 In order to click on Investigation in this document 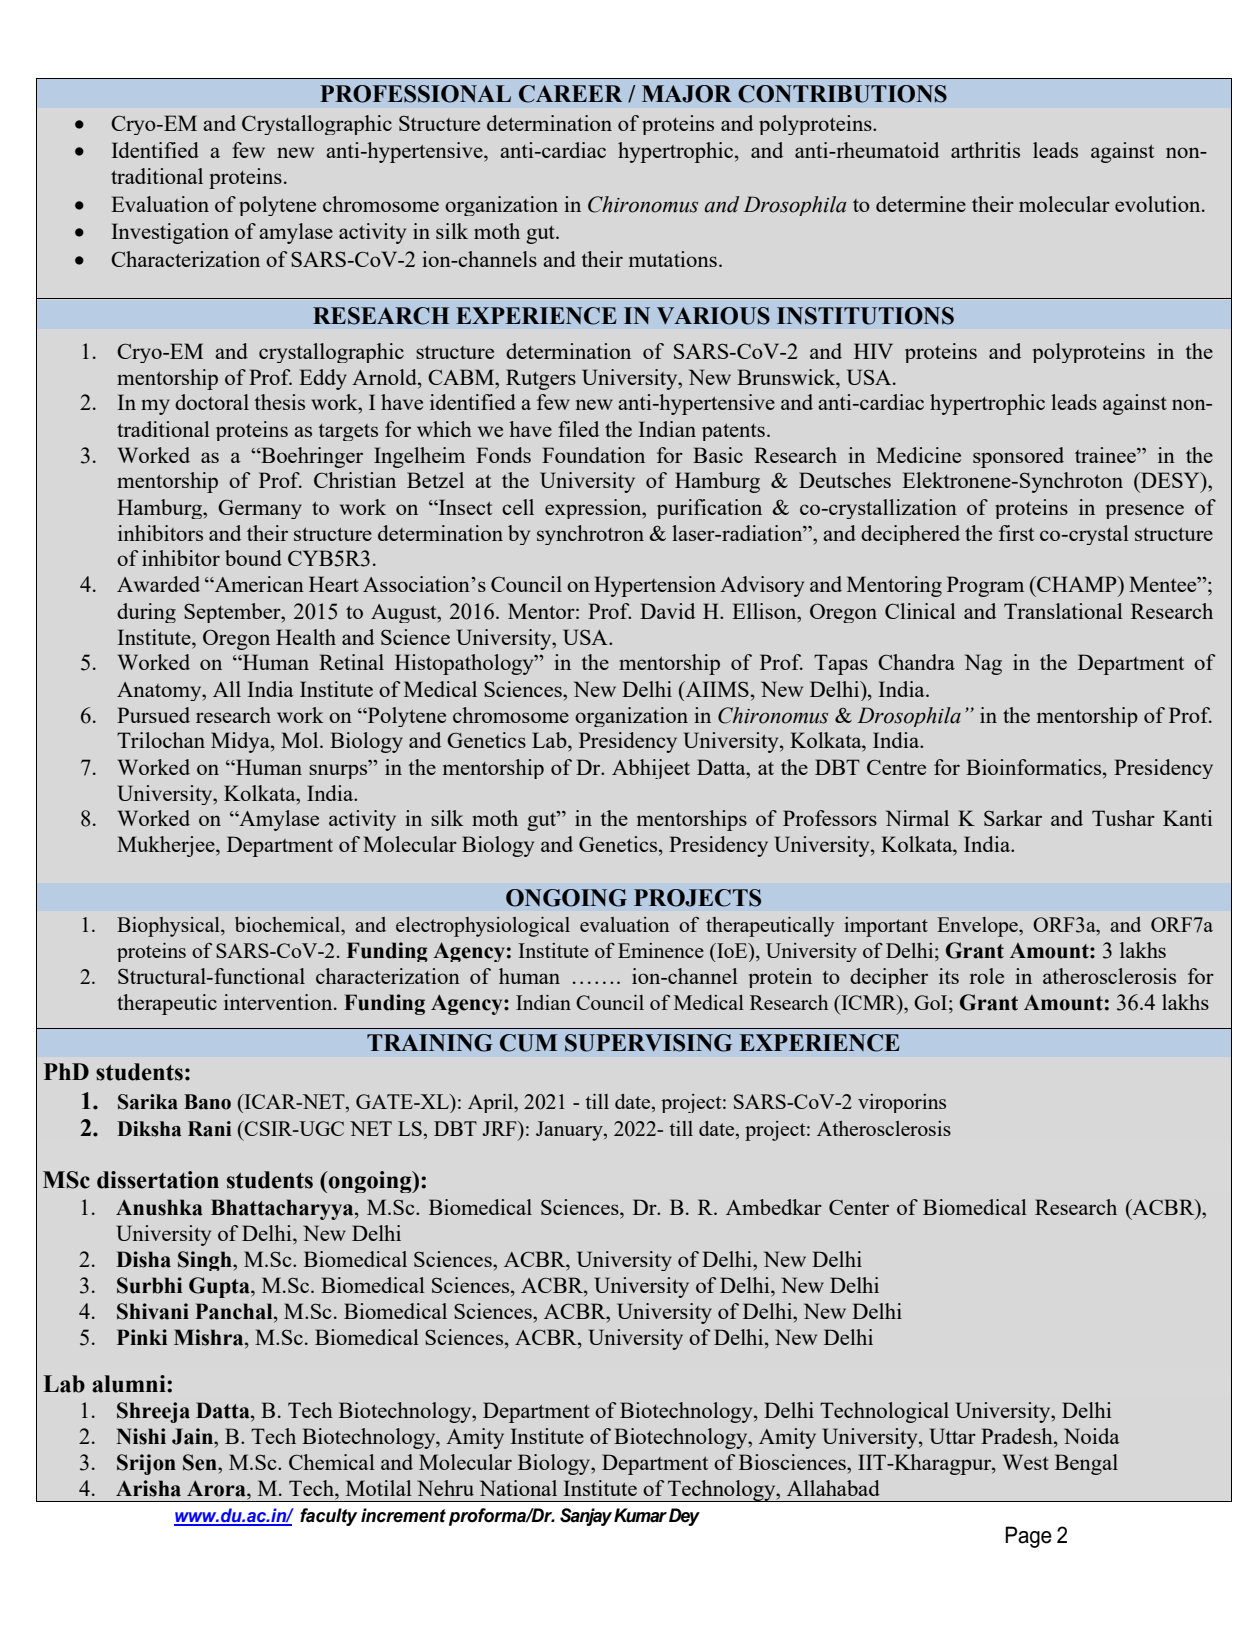, I will do `click(170, 233)`.
